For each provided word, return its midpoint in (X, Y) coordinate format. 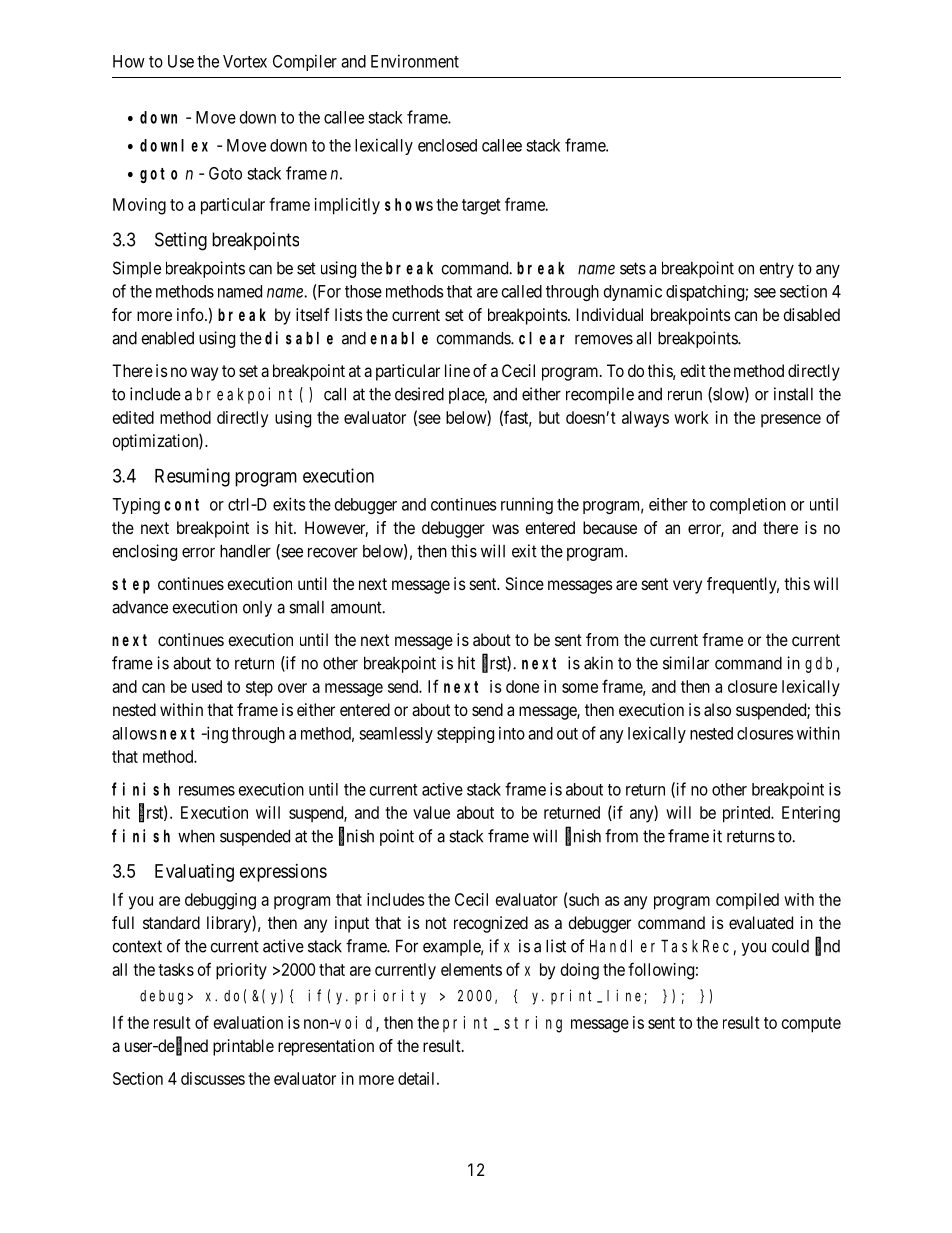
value (431, 812)
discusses (213, 1078)
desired (419, 394)
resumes (207, 791)
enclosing (144, 552)
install (793, 394)
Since (524, 583)
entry (776, 270)
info (191, 314)
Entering (811, 814)
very (687, 587)
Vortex (245, 61)
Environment (415, 61)
